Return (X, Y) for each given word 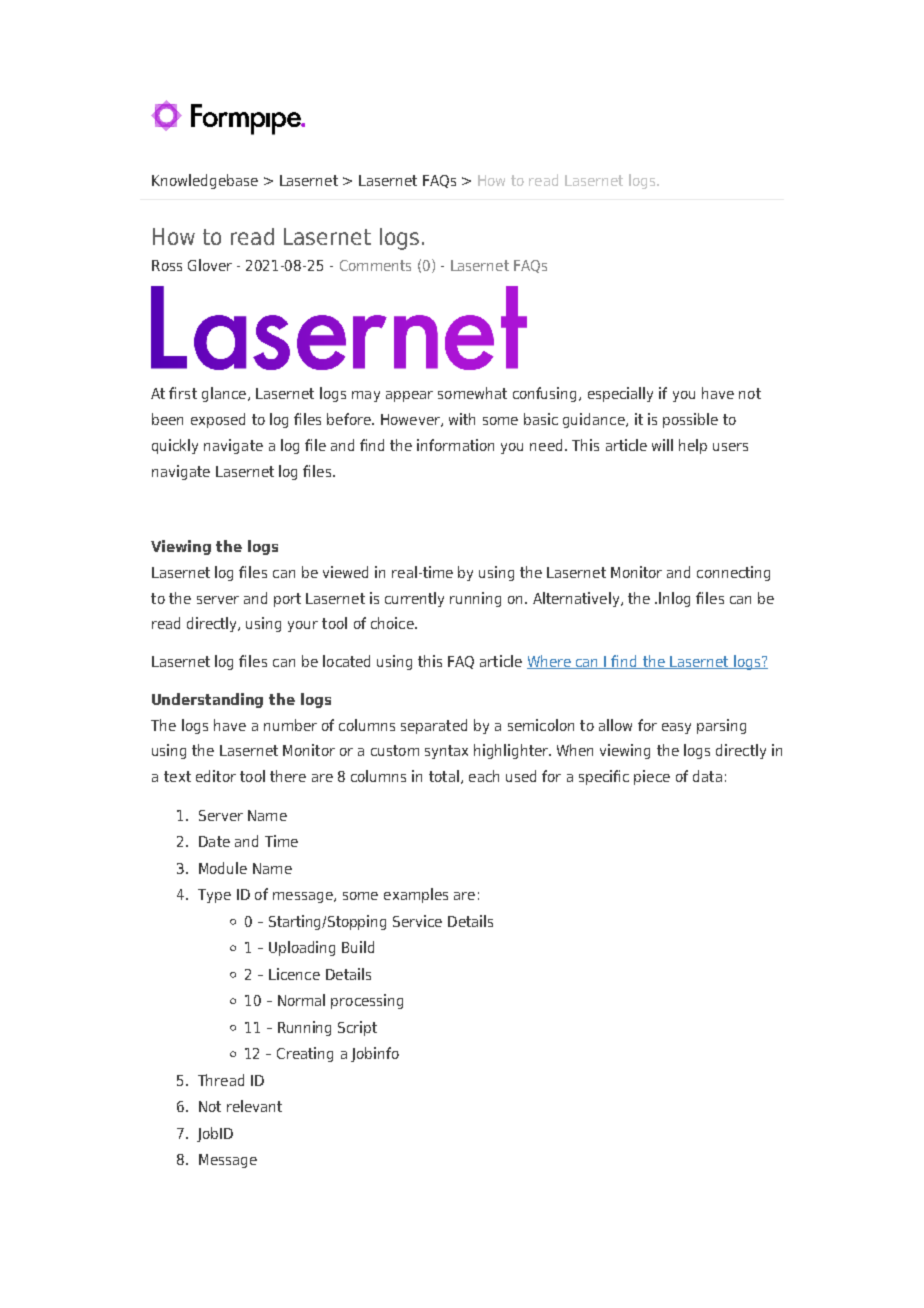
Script (357, 1028)
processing (367, 1001)
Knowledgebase (205, 181)
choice (393, 623)
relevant (254, 1106)
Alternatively (577, 599)
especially (620, 394)
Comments (375, 265)
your (303, 626)
